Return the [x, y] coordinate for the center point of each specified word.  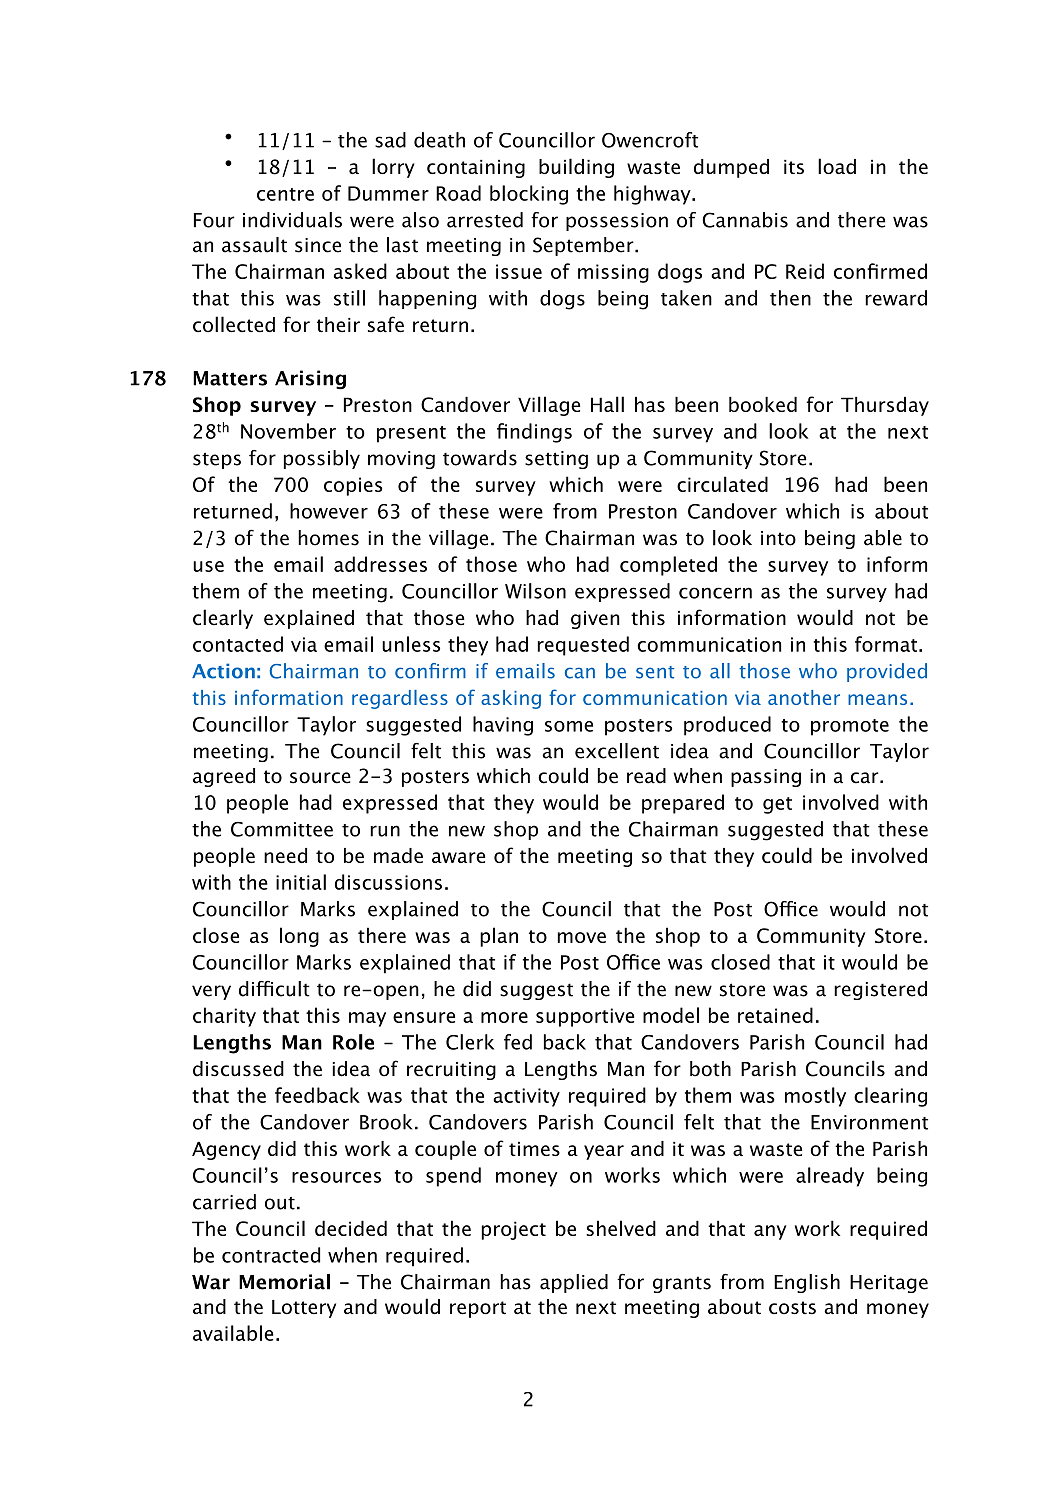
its [794, 167]
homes [328, 538]
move [582, 937]
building [576, 168]
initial [301, 882]
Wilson [535, 591]
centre [285, 194]
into [778, 538]
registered [880, 990]
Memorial [284, 1282]
